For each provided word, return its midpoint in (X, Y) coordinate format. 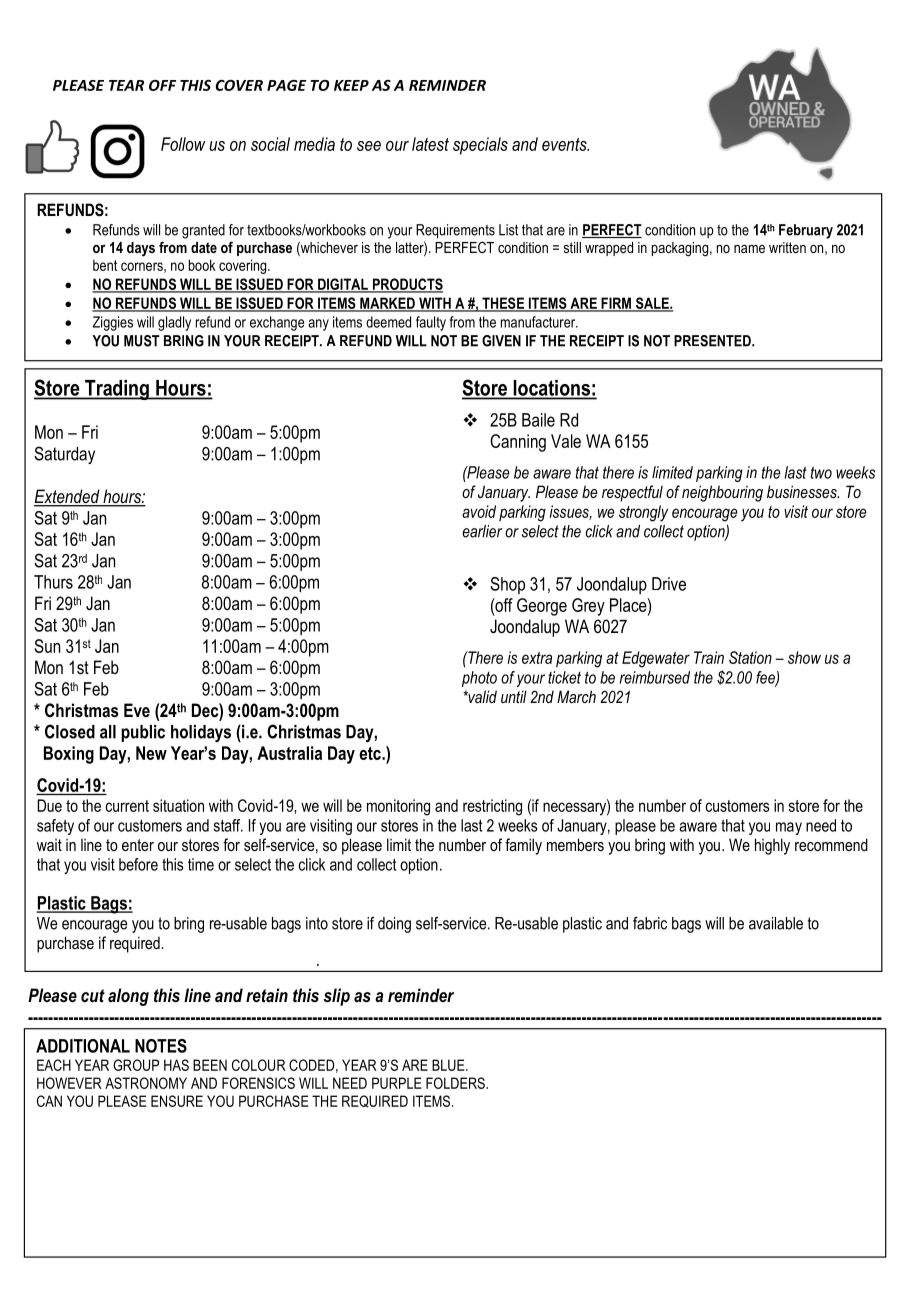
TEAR (126, 85)
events (565, 144)
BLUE (449, 1065)
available (776, 923)
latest (430, 144)
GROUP (136, 1065)
